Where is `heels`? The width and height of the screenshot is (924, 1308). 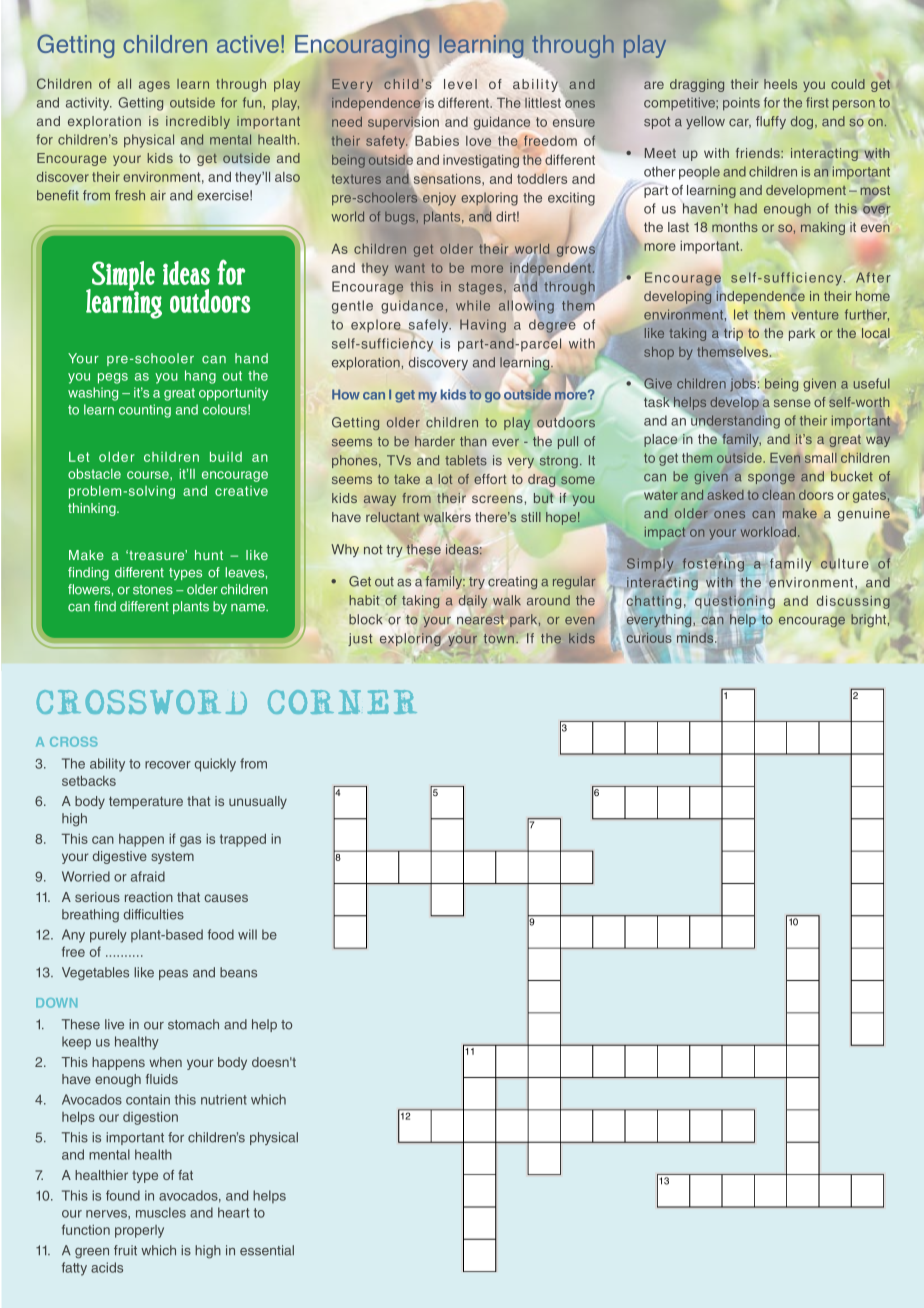
heels is located at coordinates (780, 84).
